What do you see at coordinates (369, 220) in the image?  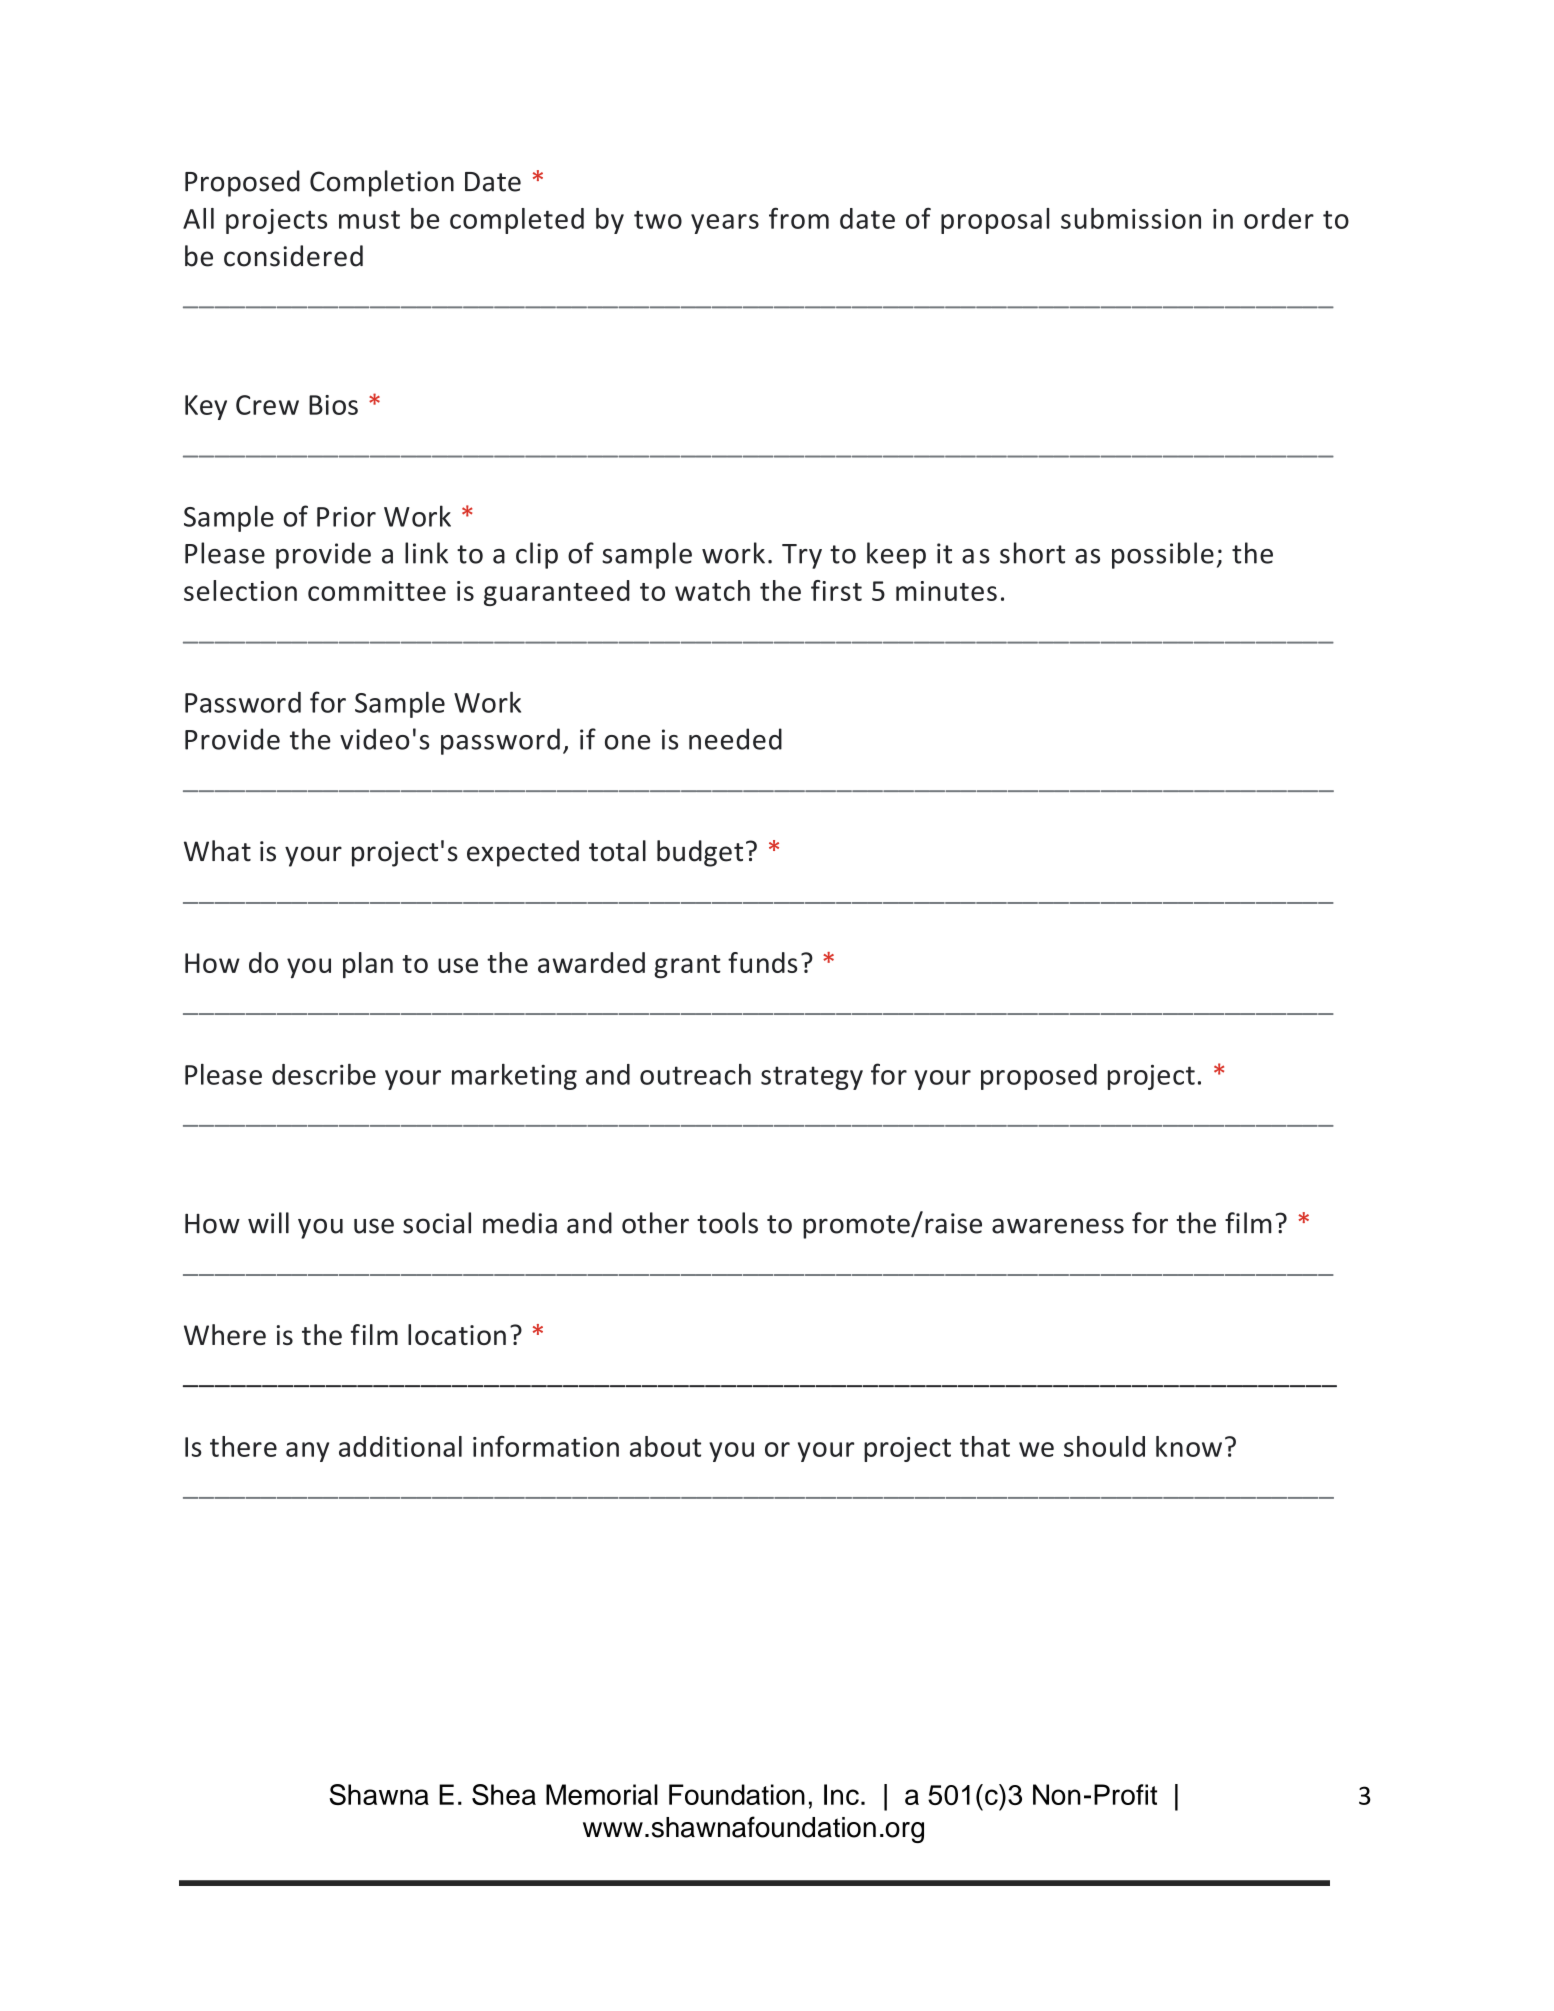 I see `must` at bounding box center [369, 220].
